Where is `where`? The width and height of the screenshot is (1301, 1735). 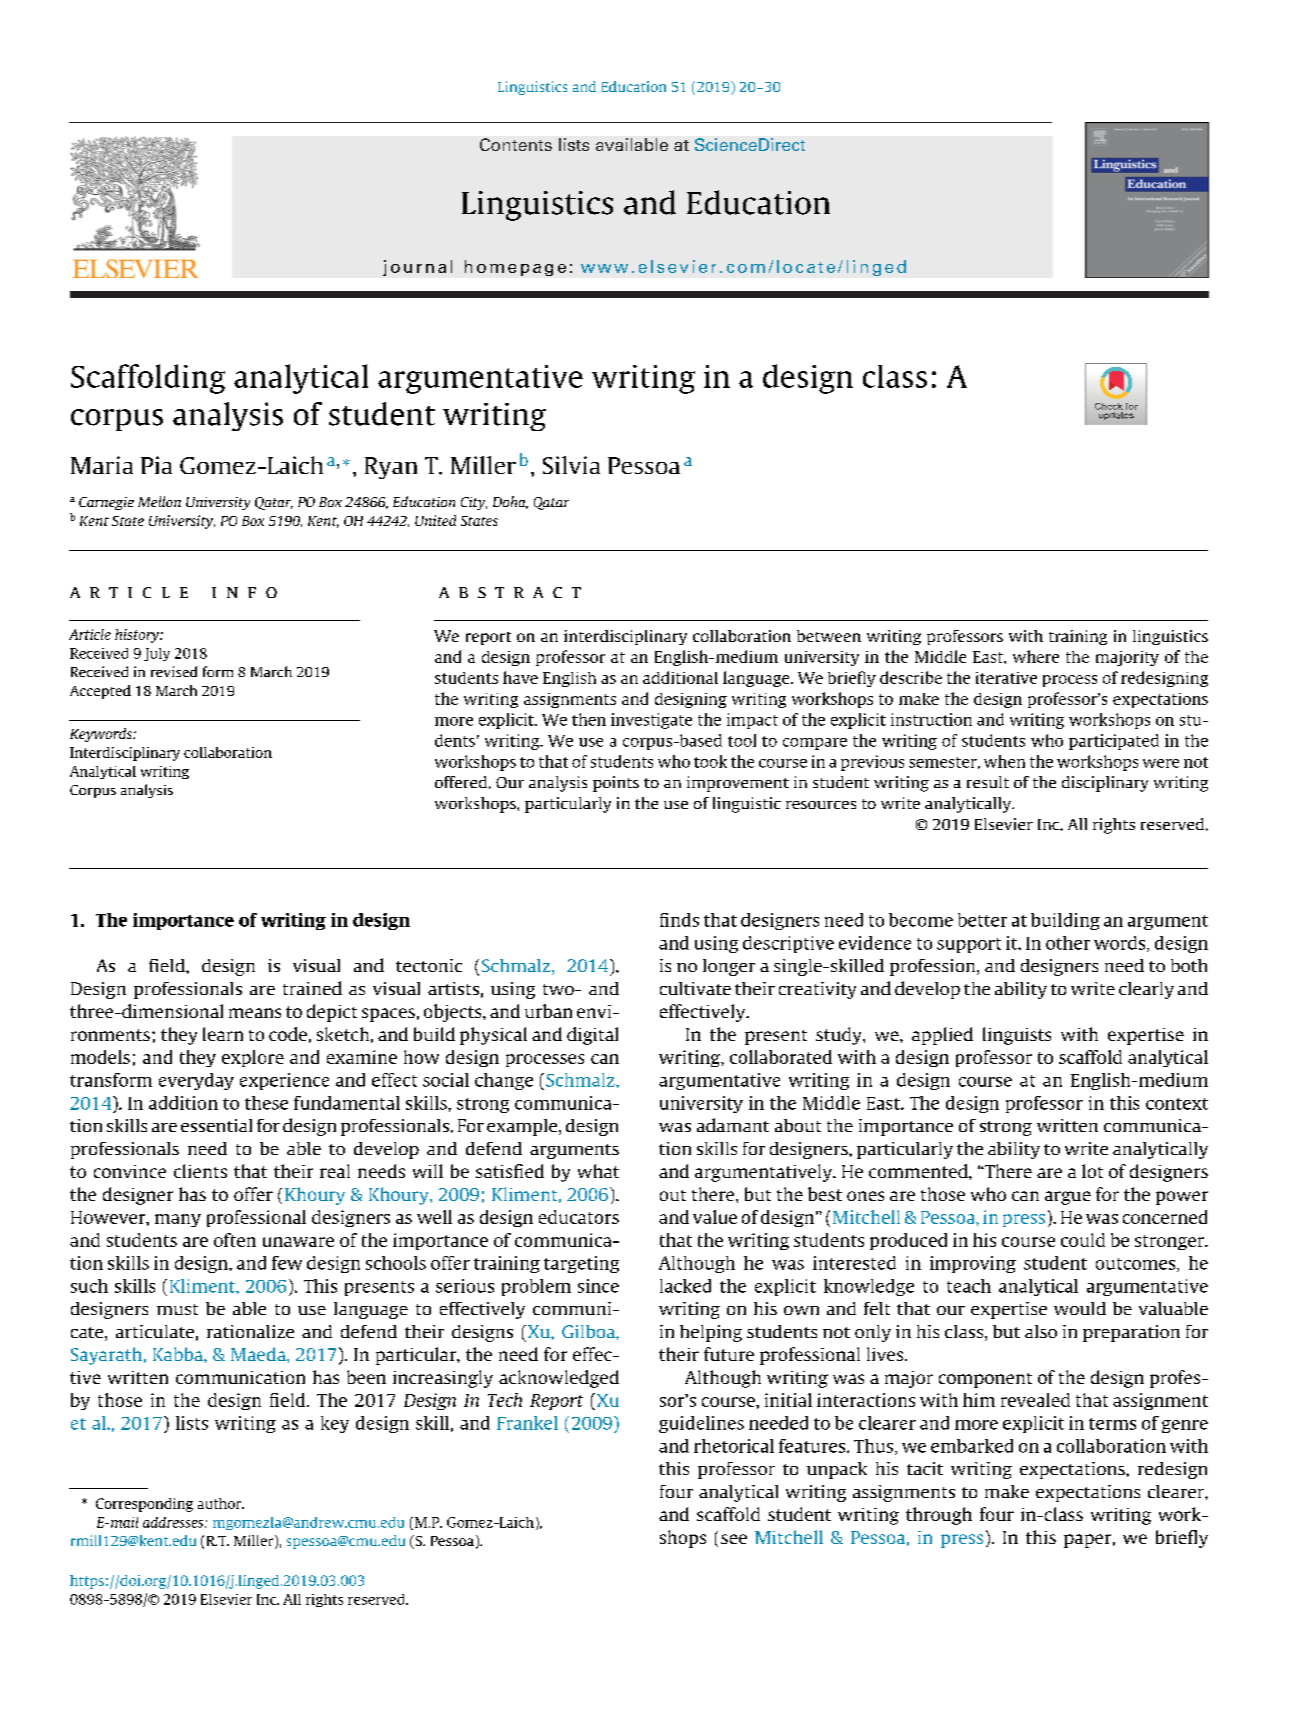
where is located at coordinates (1036, 656).
